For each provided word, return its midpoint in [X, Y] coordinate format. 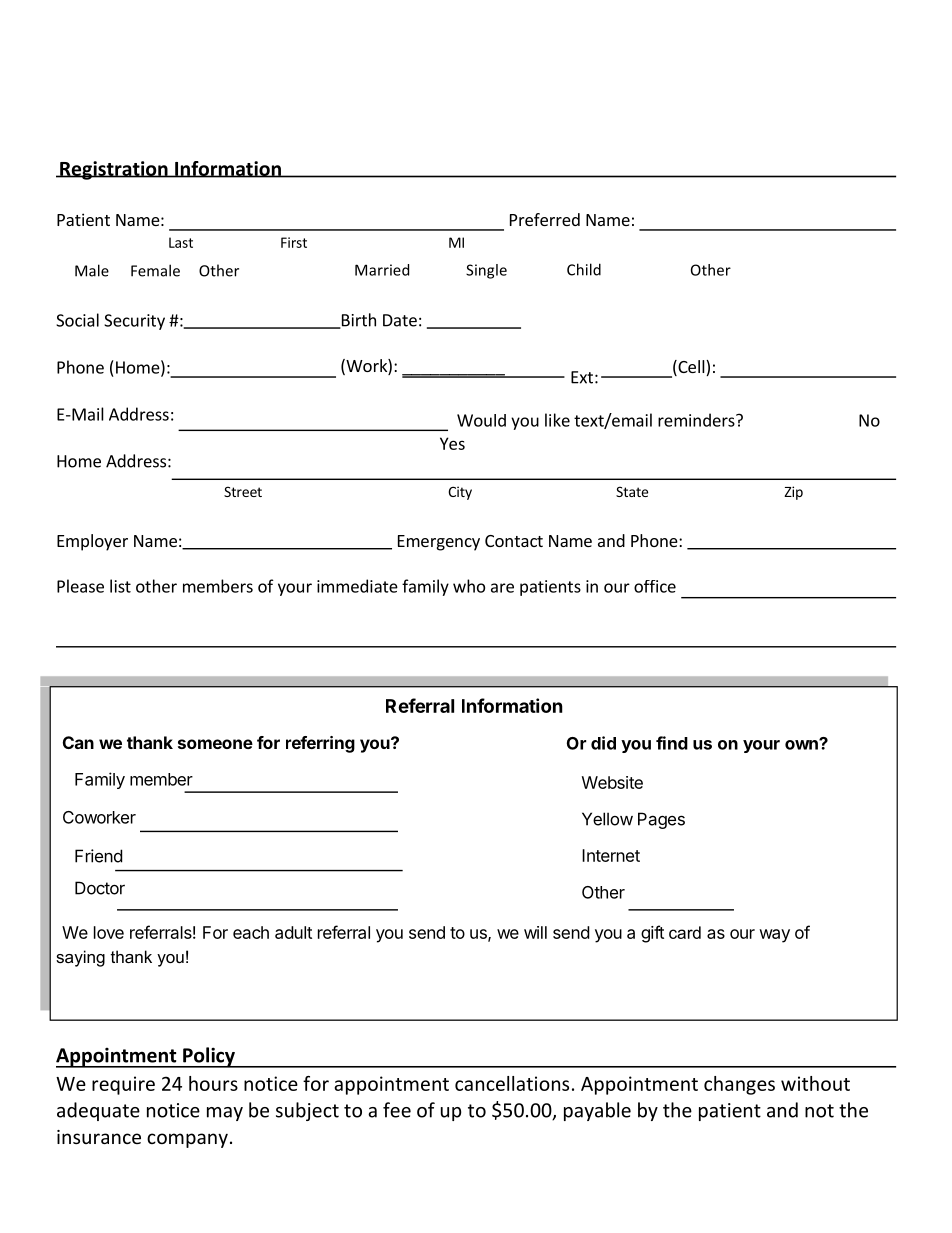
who [469, 586]
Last [181, 242]
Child [584, 269]
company [187, 1140]
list [120, 586]
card [685, 932]
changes [739, 1085]
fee [397, 1110]
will [535, 932]
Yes [452, 443]
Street [243, 491]
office [655, 586]
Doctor [100, 888]
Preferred [545, 219]
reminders [697, 420]
